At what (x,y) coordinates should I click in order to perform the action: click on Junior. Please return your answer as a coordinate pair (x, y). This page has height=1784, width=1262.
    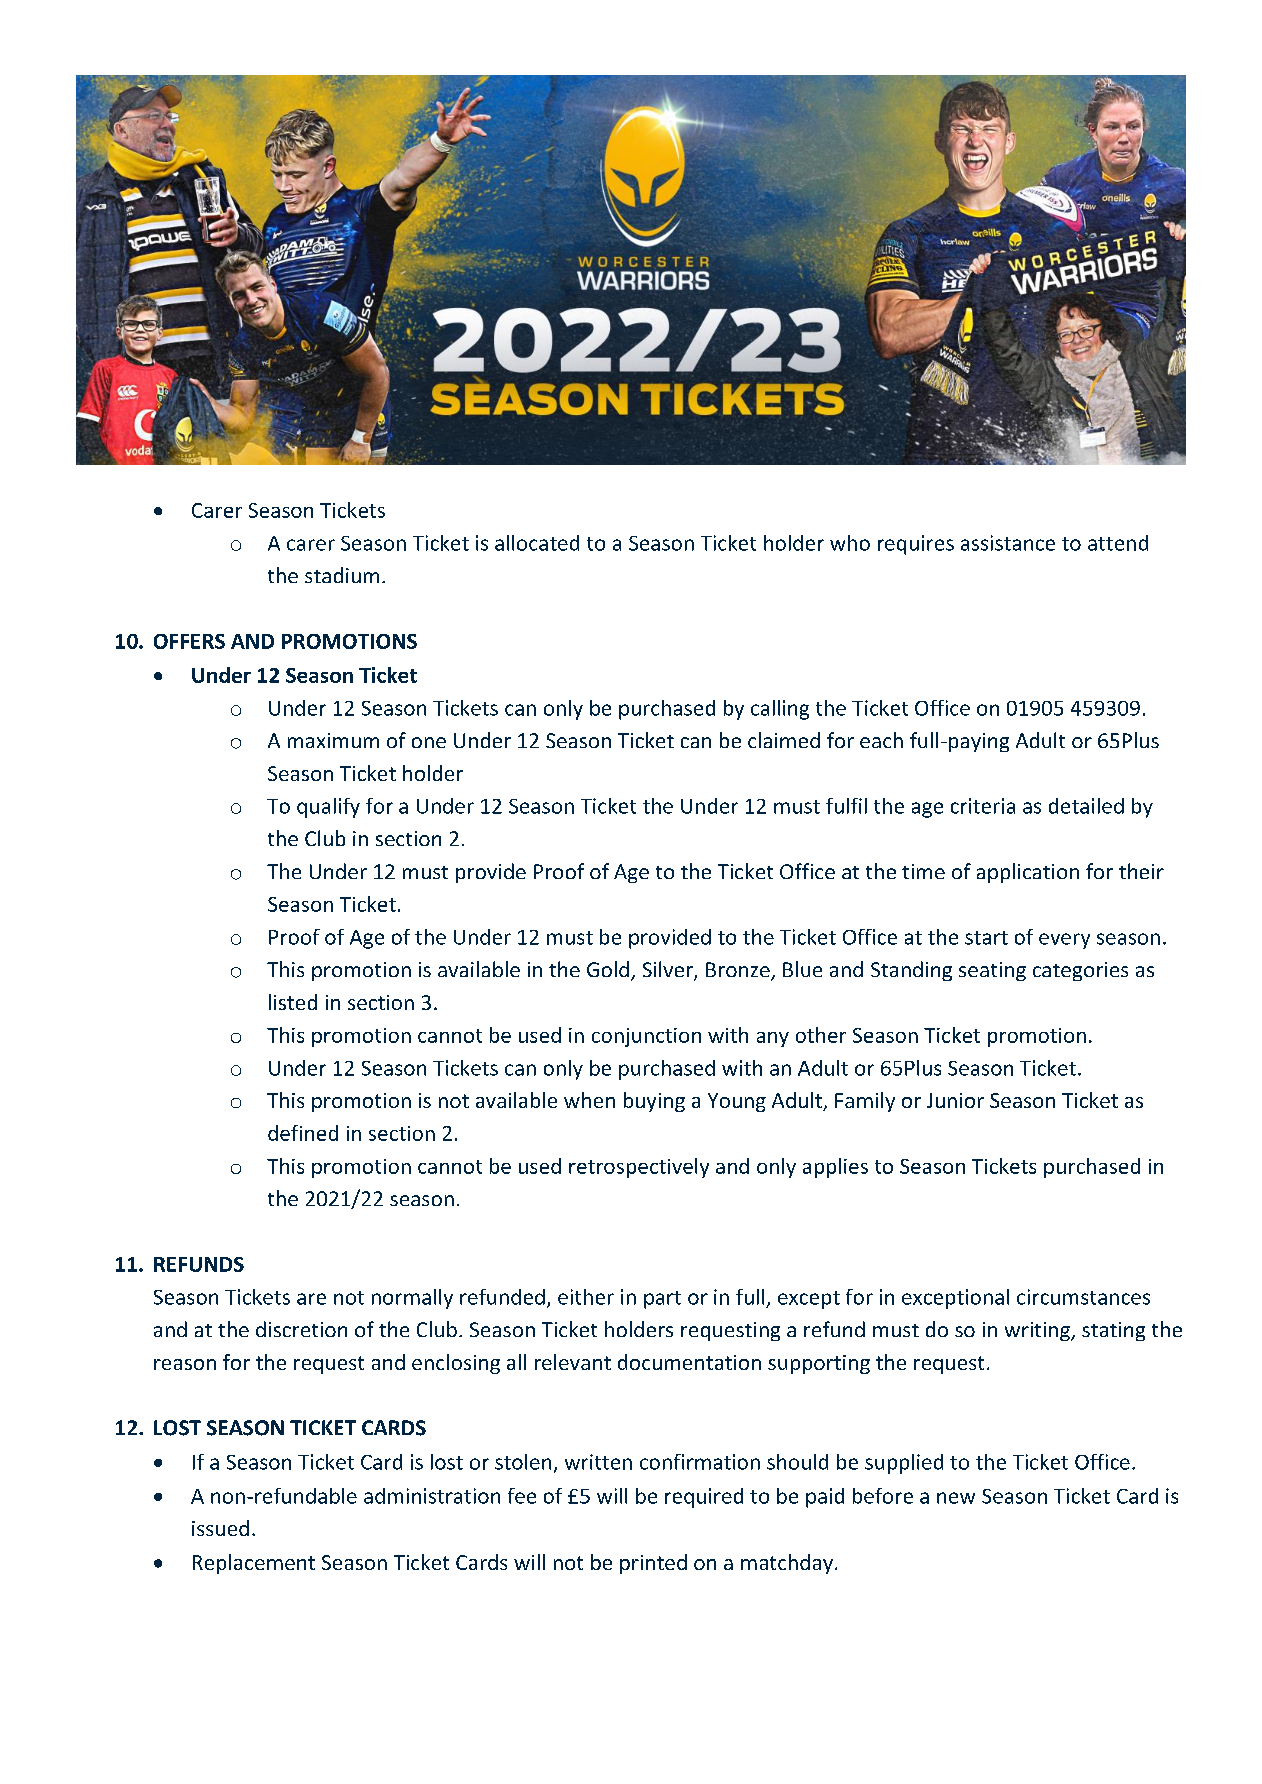
    Looking at the image, I should click on (955, 1100).
